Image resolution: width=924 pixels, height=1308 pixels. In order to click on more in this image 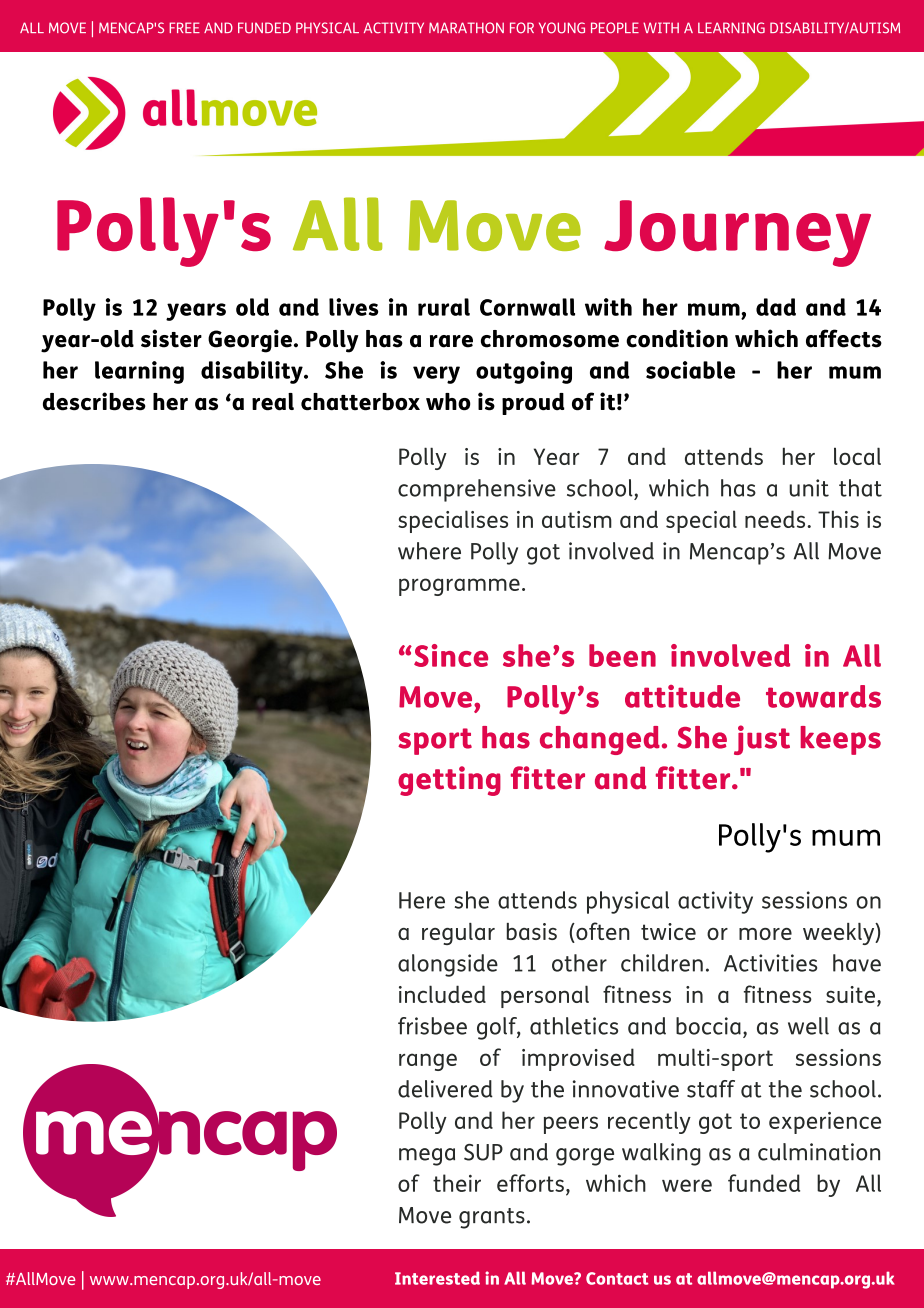, I will do `click(765, 934)`.
